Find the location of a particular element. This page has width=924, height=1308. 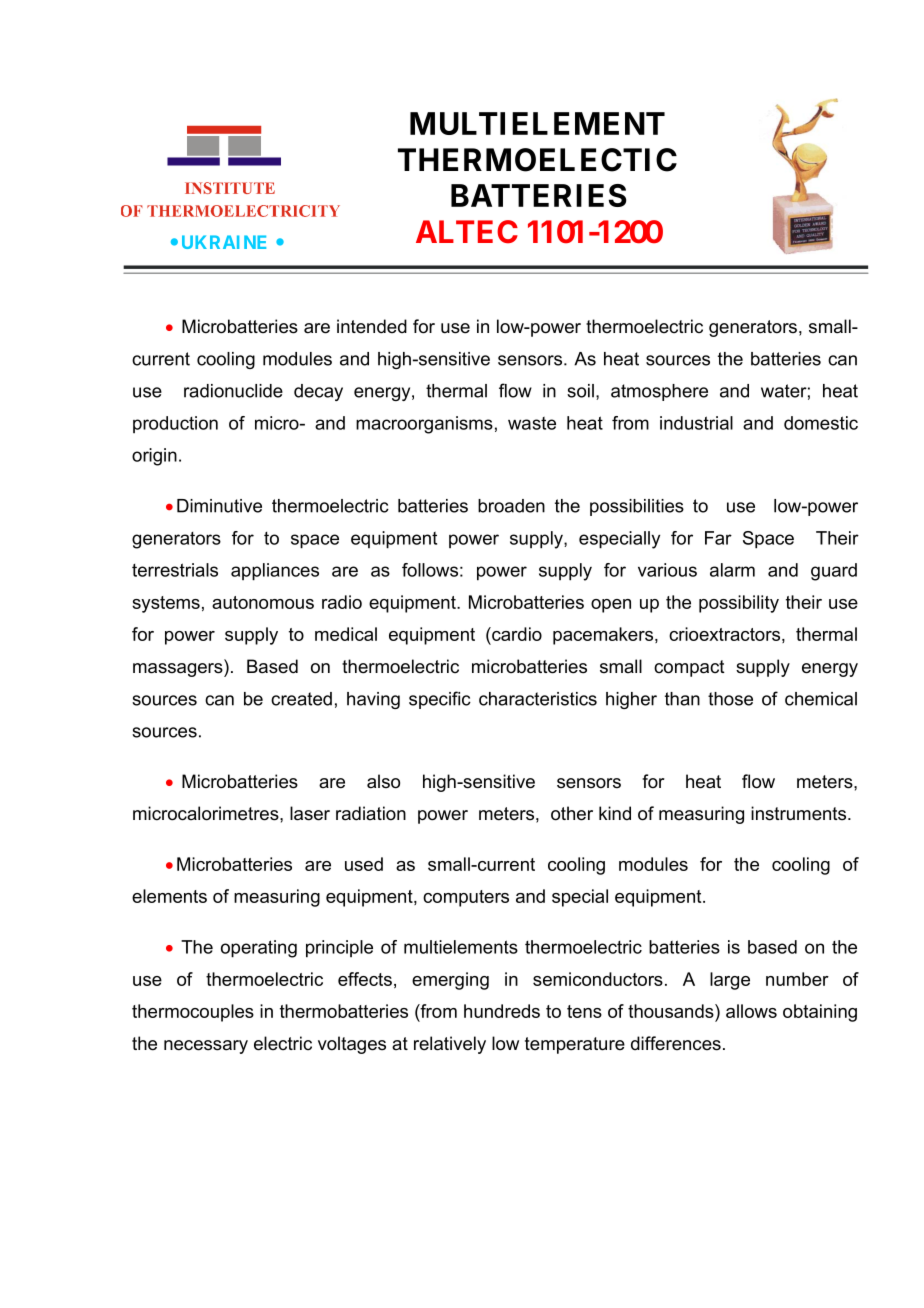

intended is located at coordinates (372, 326).
